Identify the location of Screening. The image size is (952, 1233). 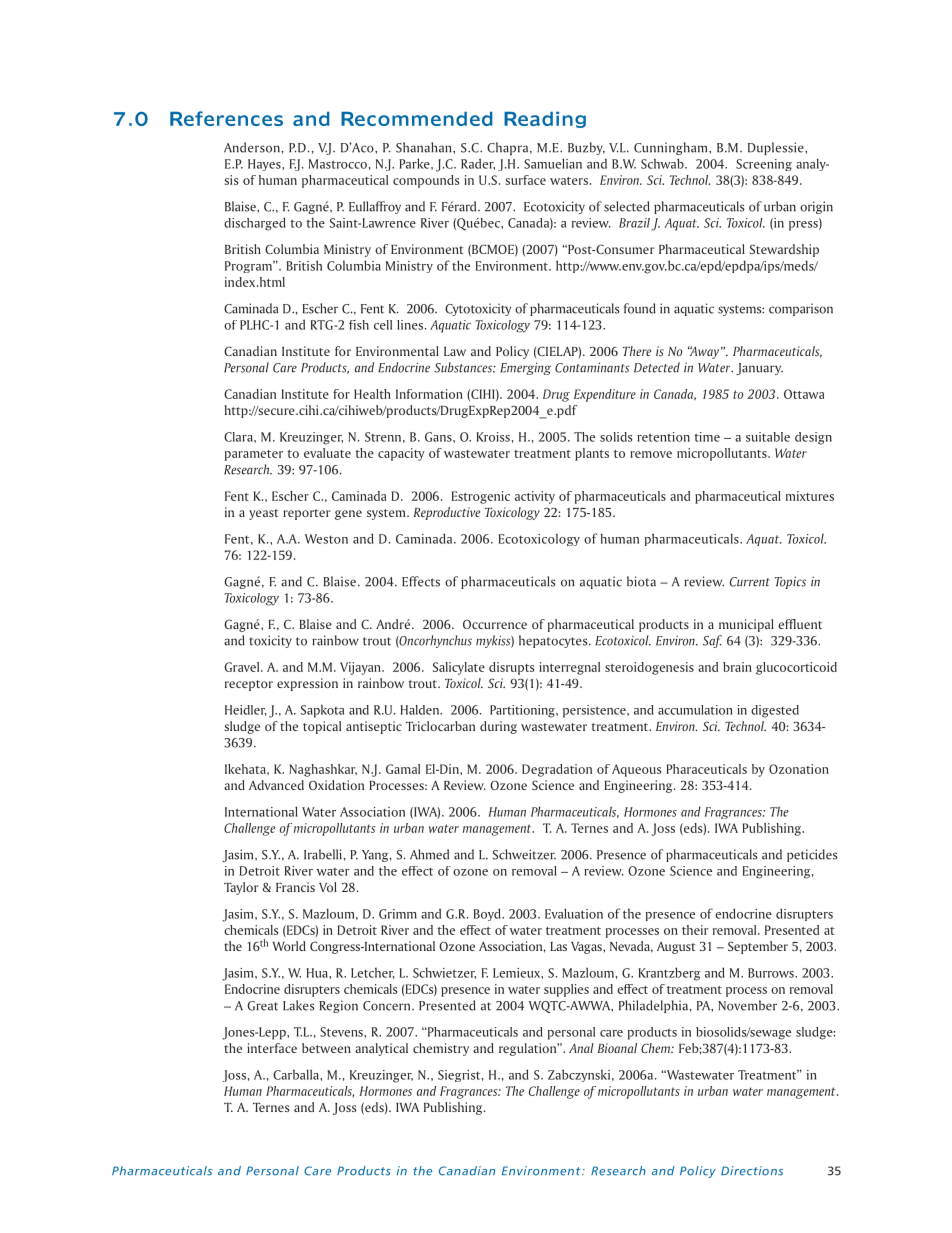
(764, 165).
